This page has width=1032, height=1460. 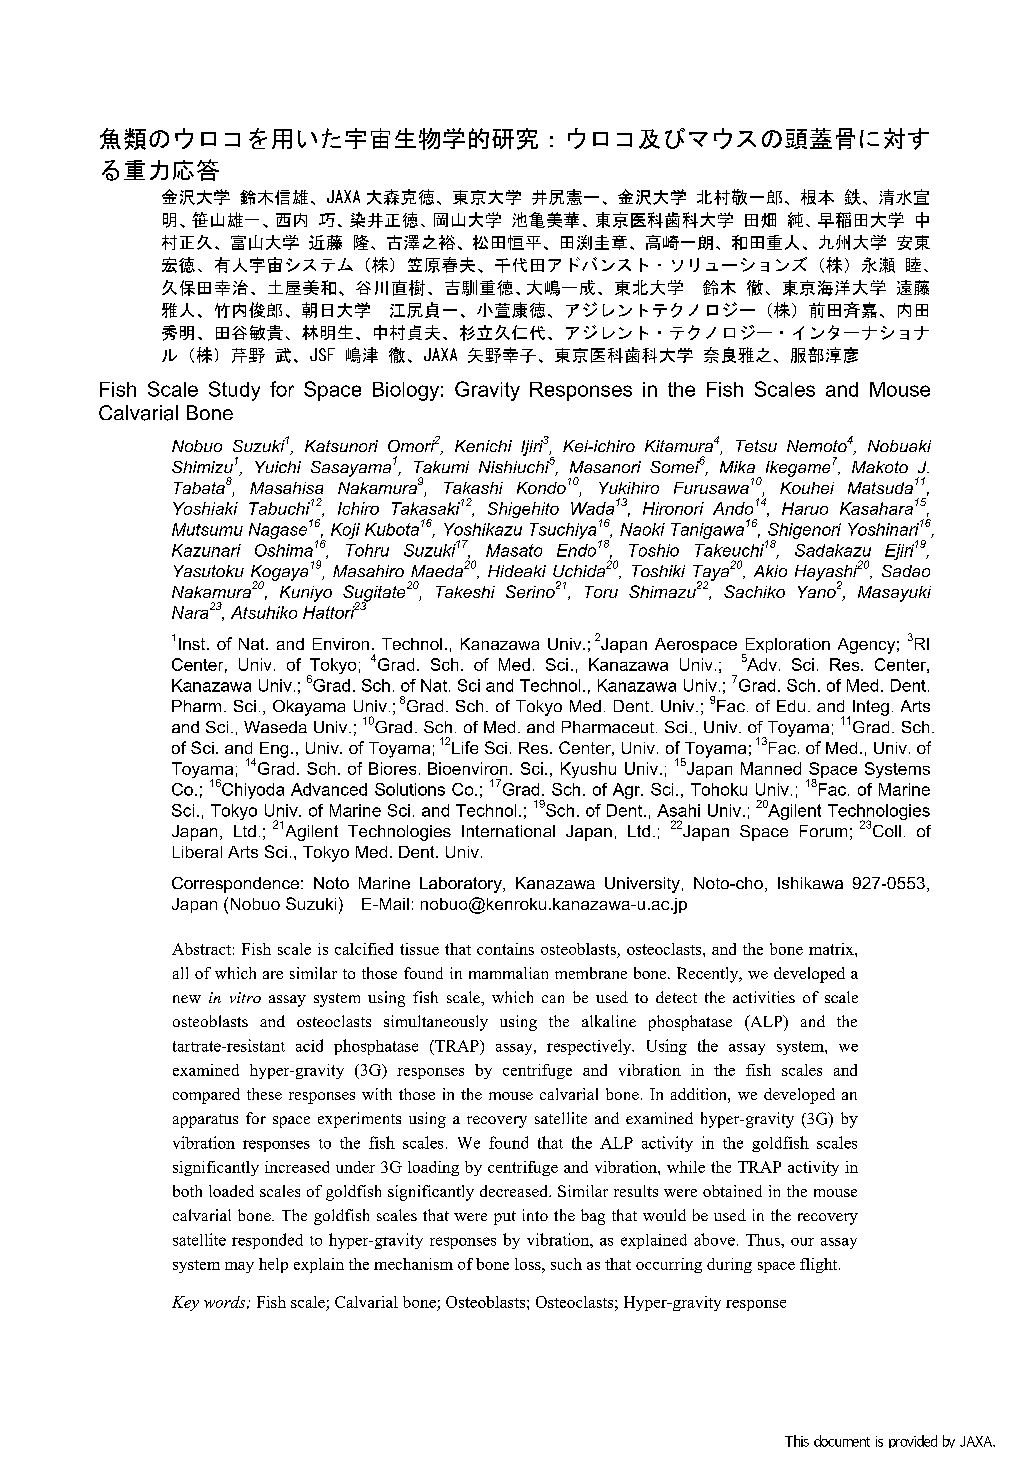 I want to click on Kenichi, so click(x=483, y=446).
